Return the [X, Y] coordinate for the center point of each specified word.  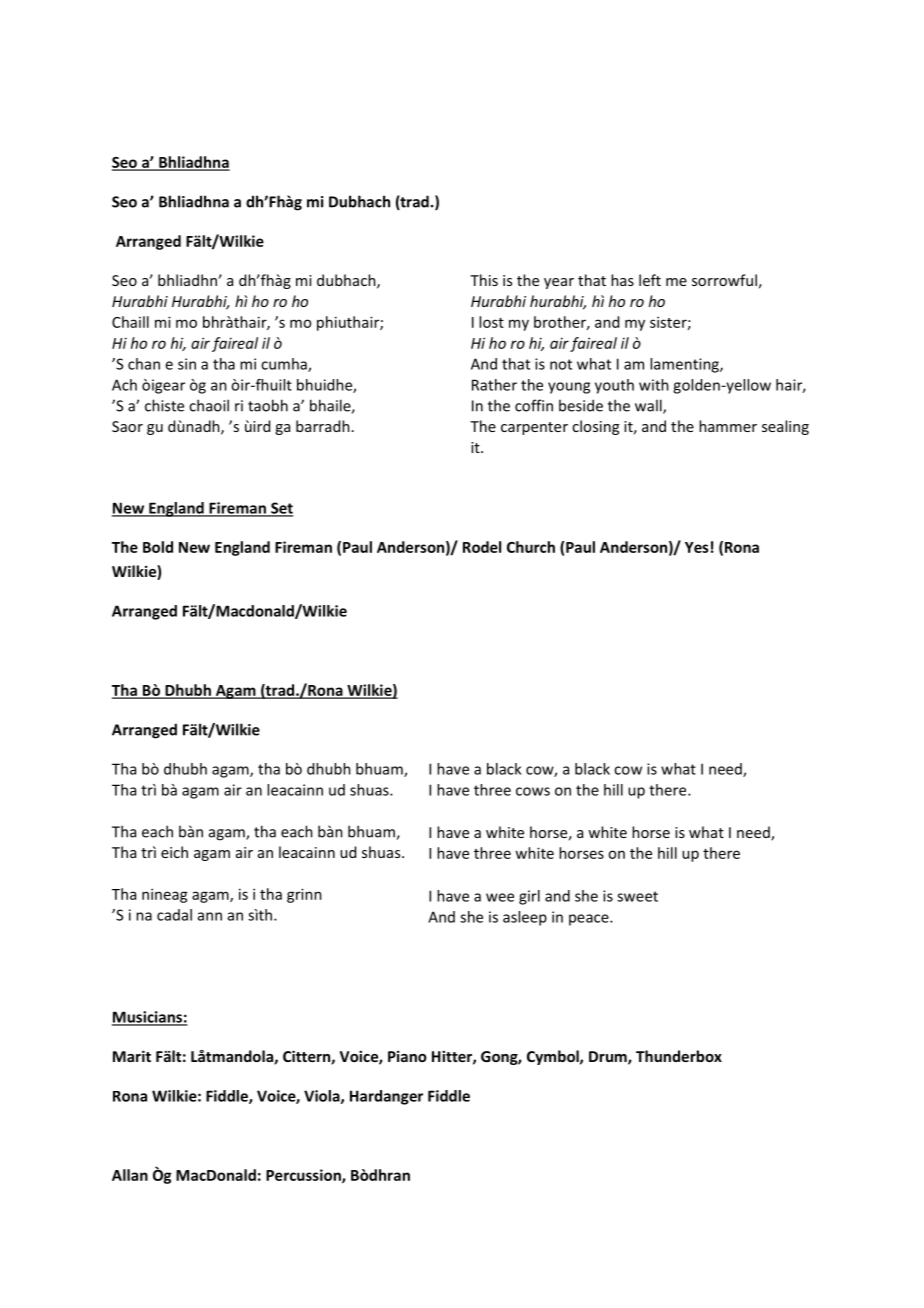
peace [590, 920]
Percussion [304, 1176]
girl [529, 897]
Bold [158, 547]
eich [174, 852]
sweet [637, 896]
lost [491, 322]
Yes [697, 547]
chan [144, 364]
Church [531, 547]
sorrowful [724, 280]
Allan [130, 1175]
